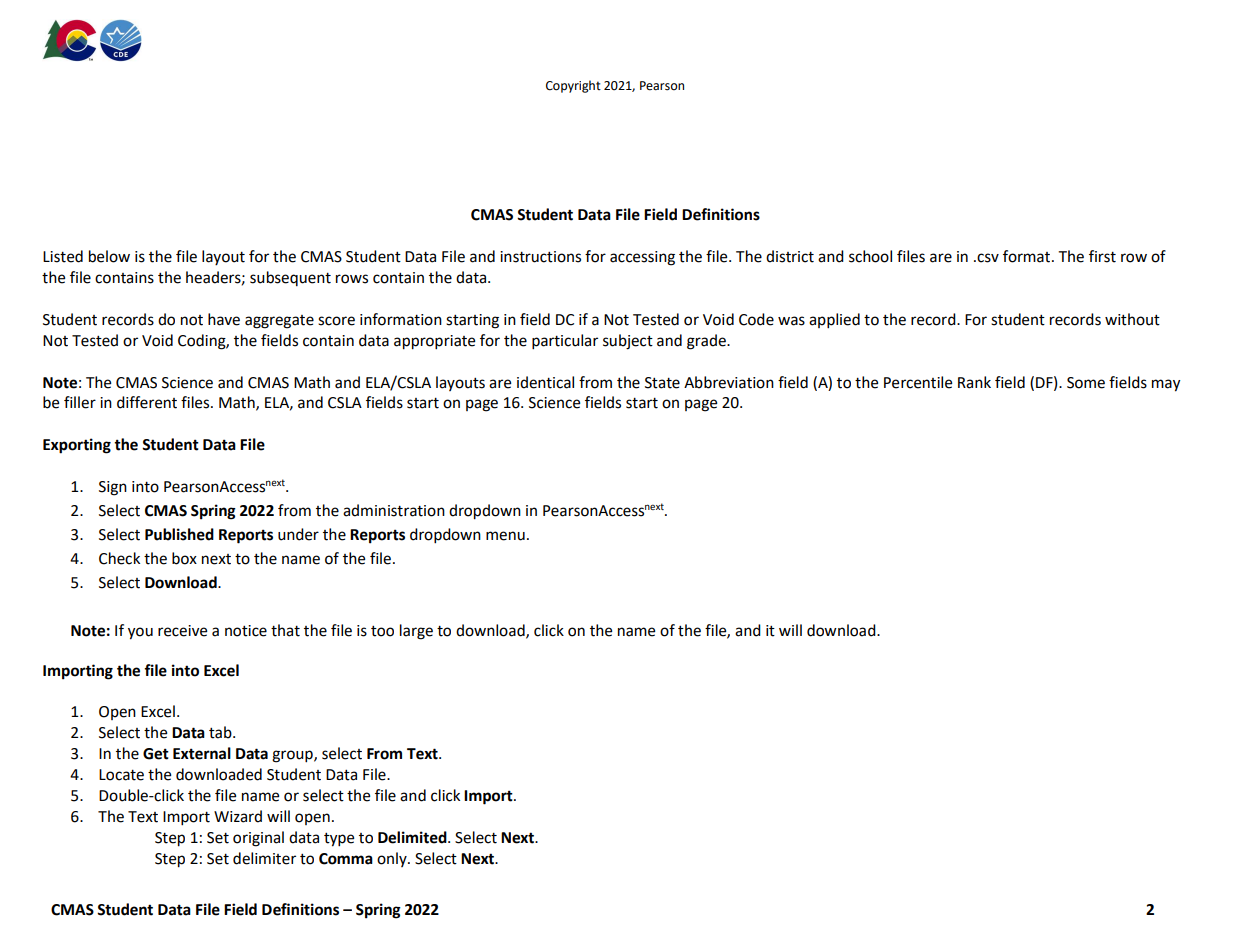 This screenshot has height=952, width=1233. Describe the element at coordinates (224, 319) in the screenshot. I see `have` at that location.
